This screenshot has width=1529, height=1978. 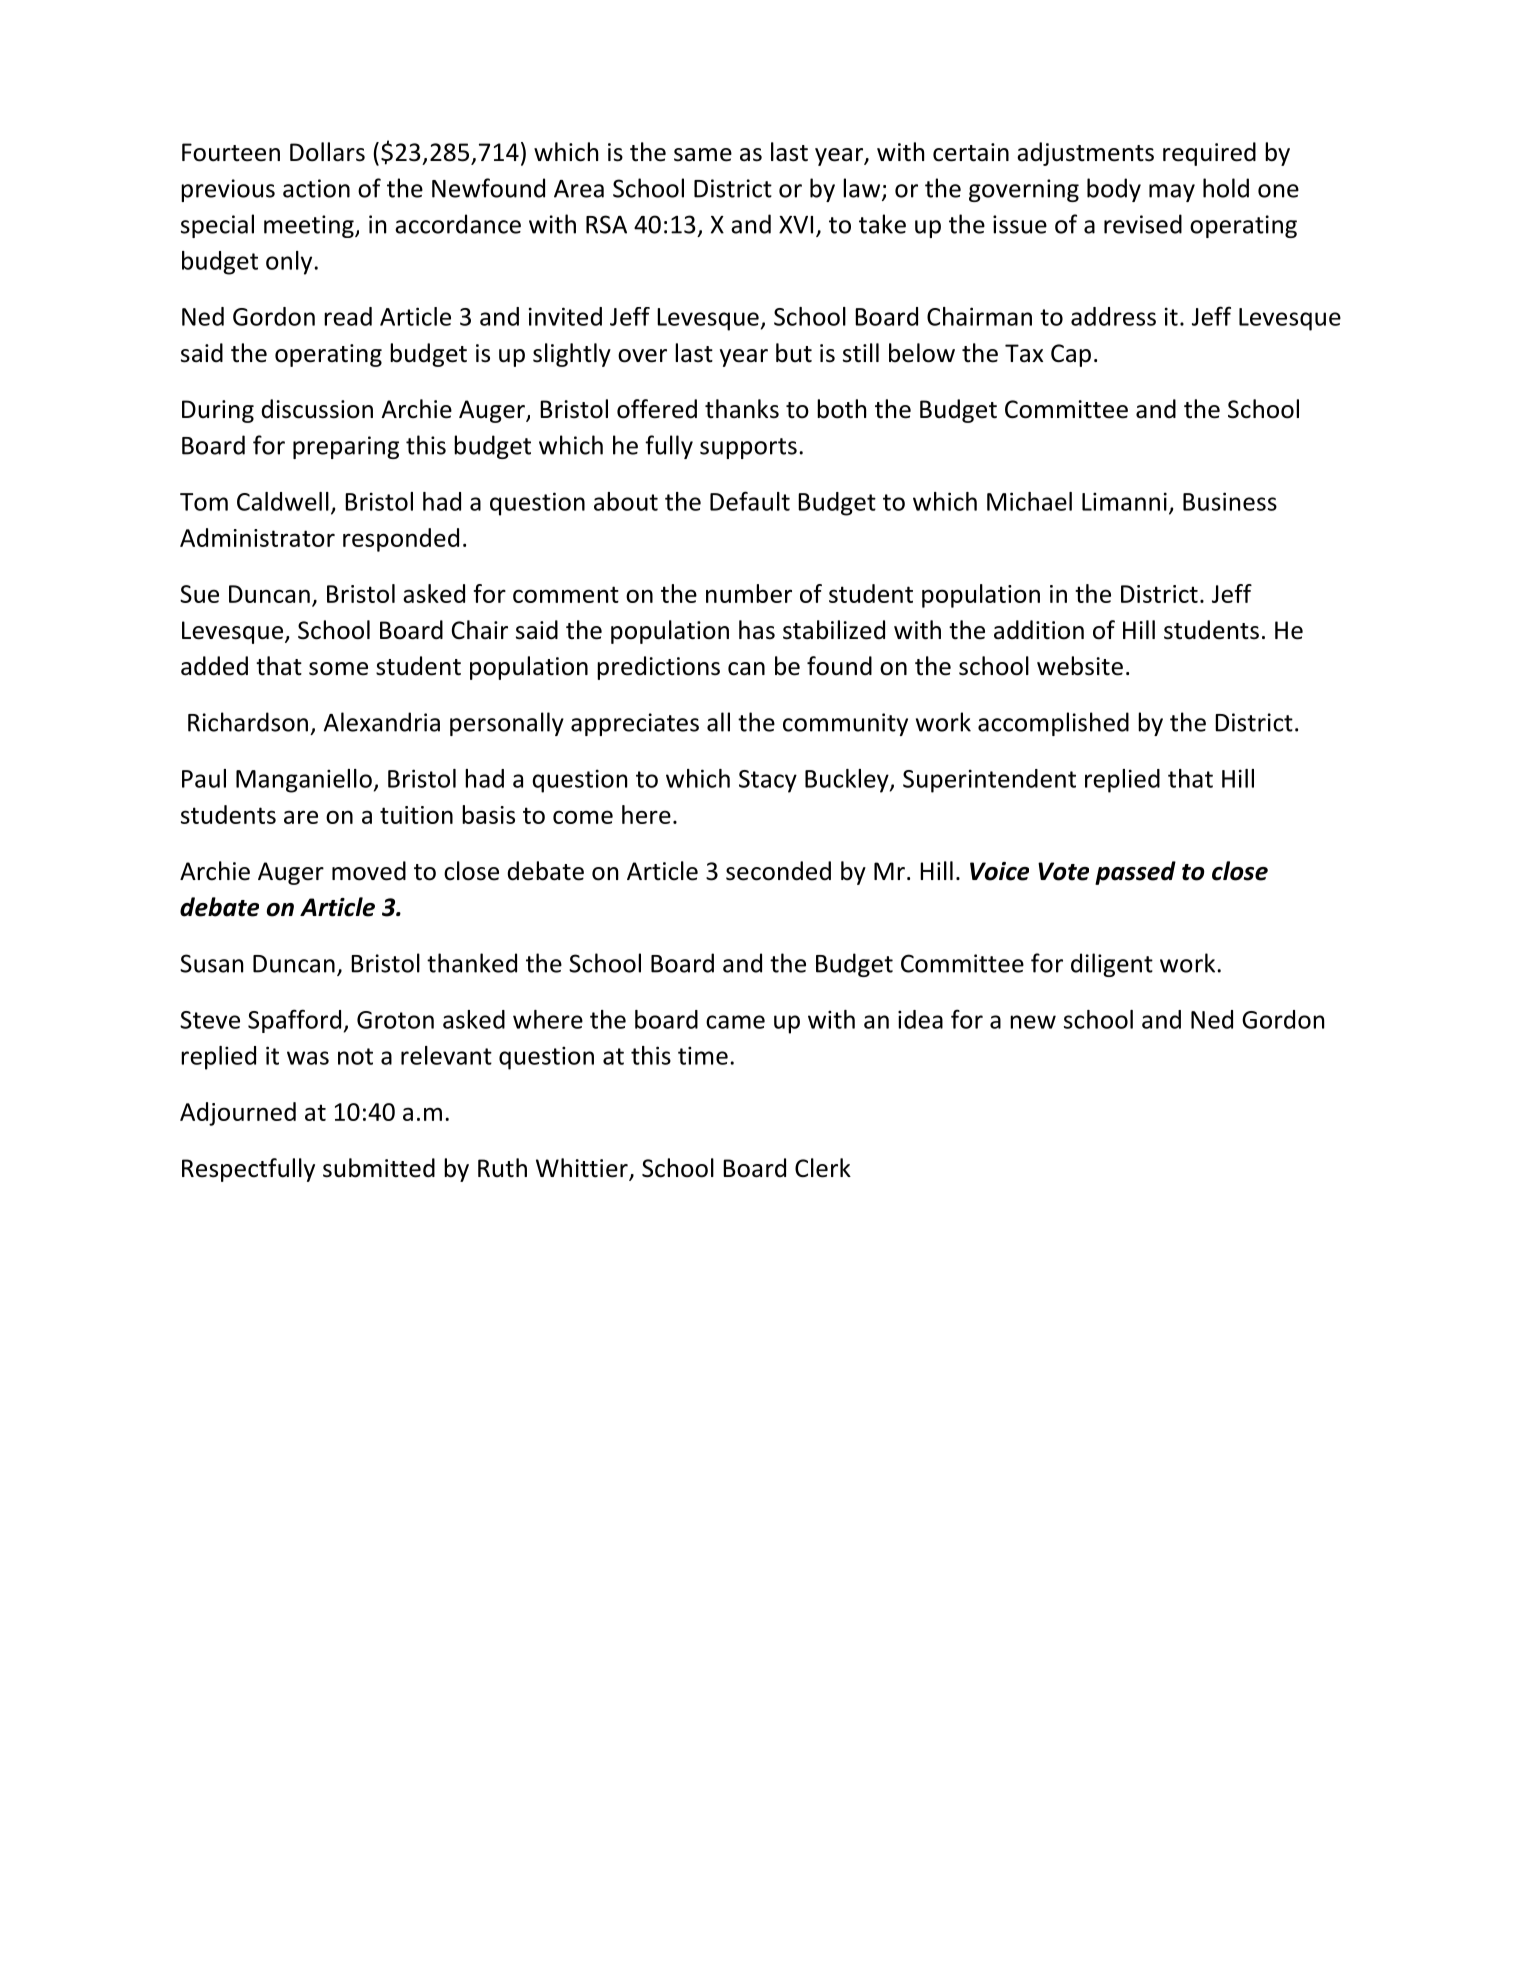 What do you see at coordinates (379, 1168) in the screenshot?
I see `submitted` at bounding box center [379, 1168].
